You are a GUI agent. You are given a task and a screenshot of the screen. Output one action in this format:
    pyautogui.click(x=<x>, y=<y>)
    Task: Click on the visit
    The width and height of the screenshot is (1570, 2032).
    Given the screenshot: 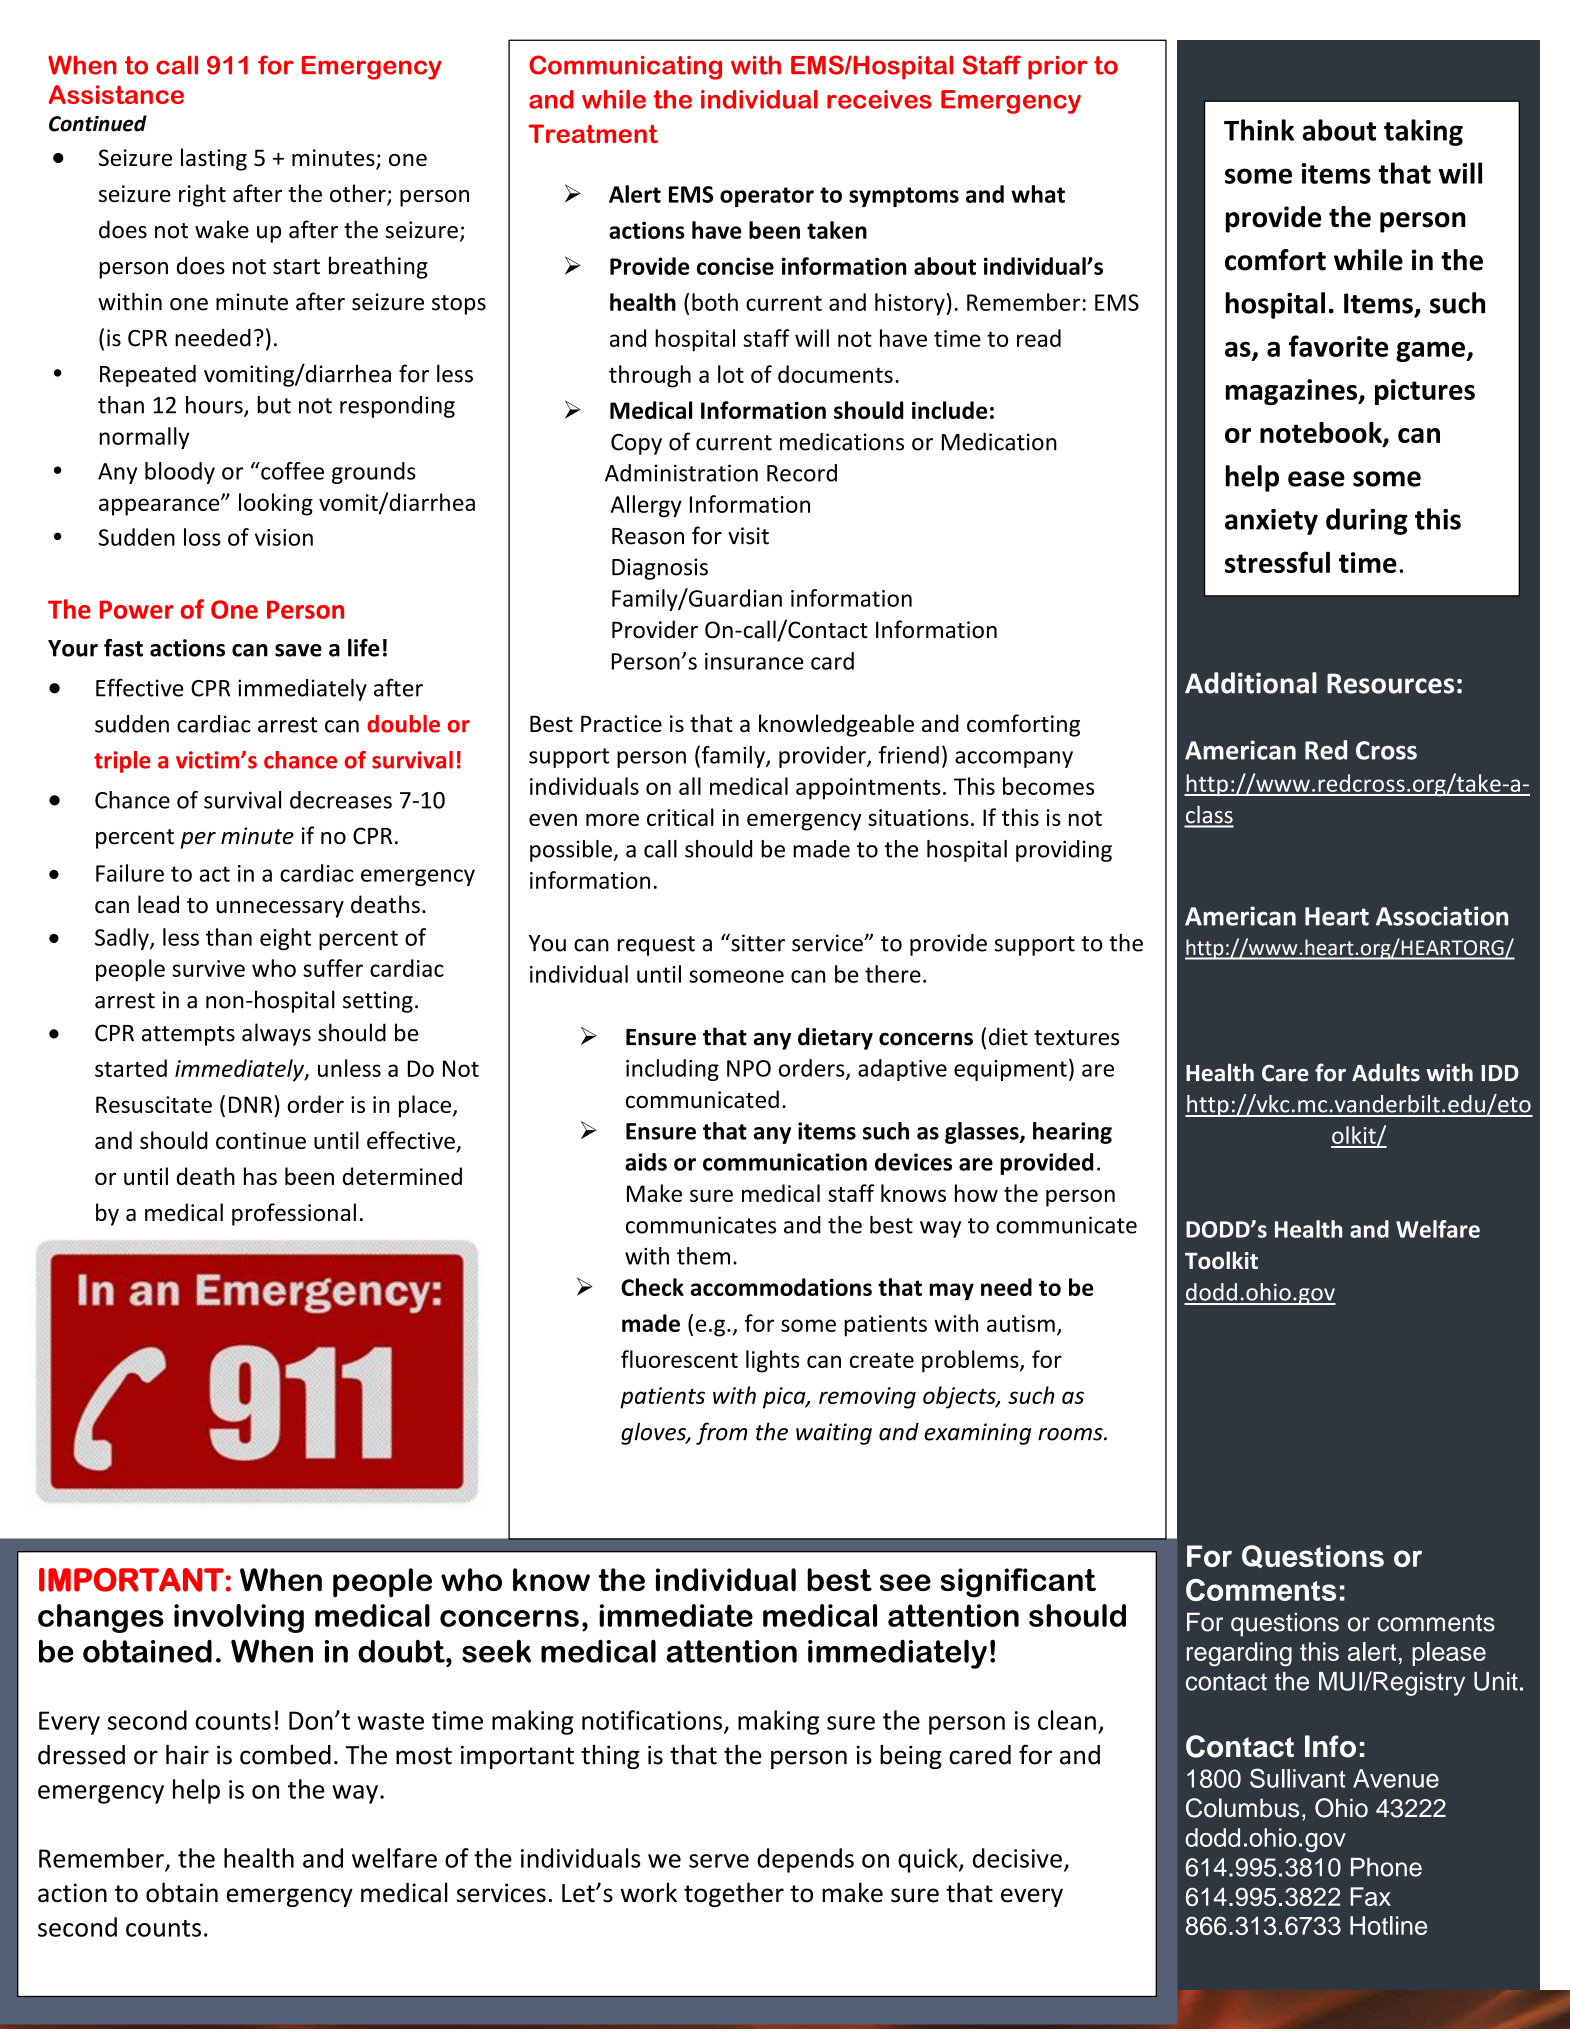 What is the action you would take?
    pyautogui.click(x=748, y=536)
